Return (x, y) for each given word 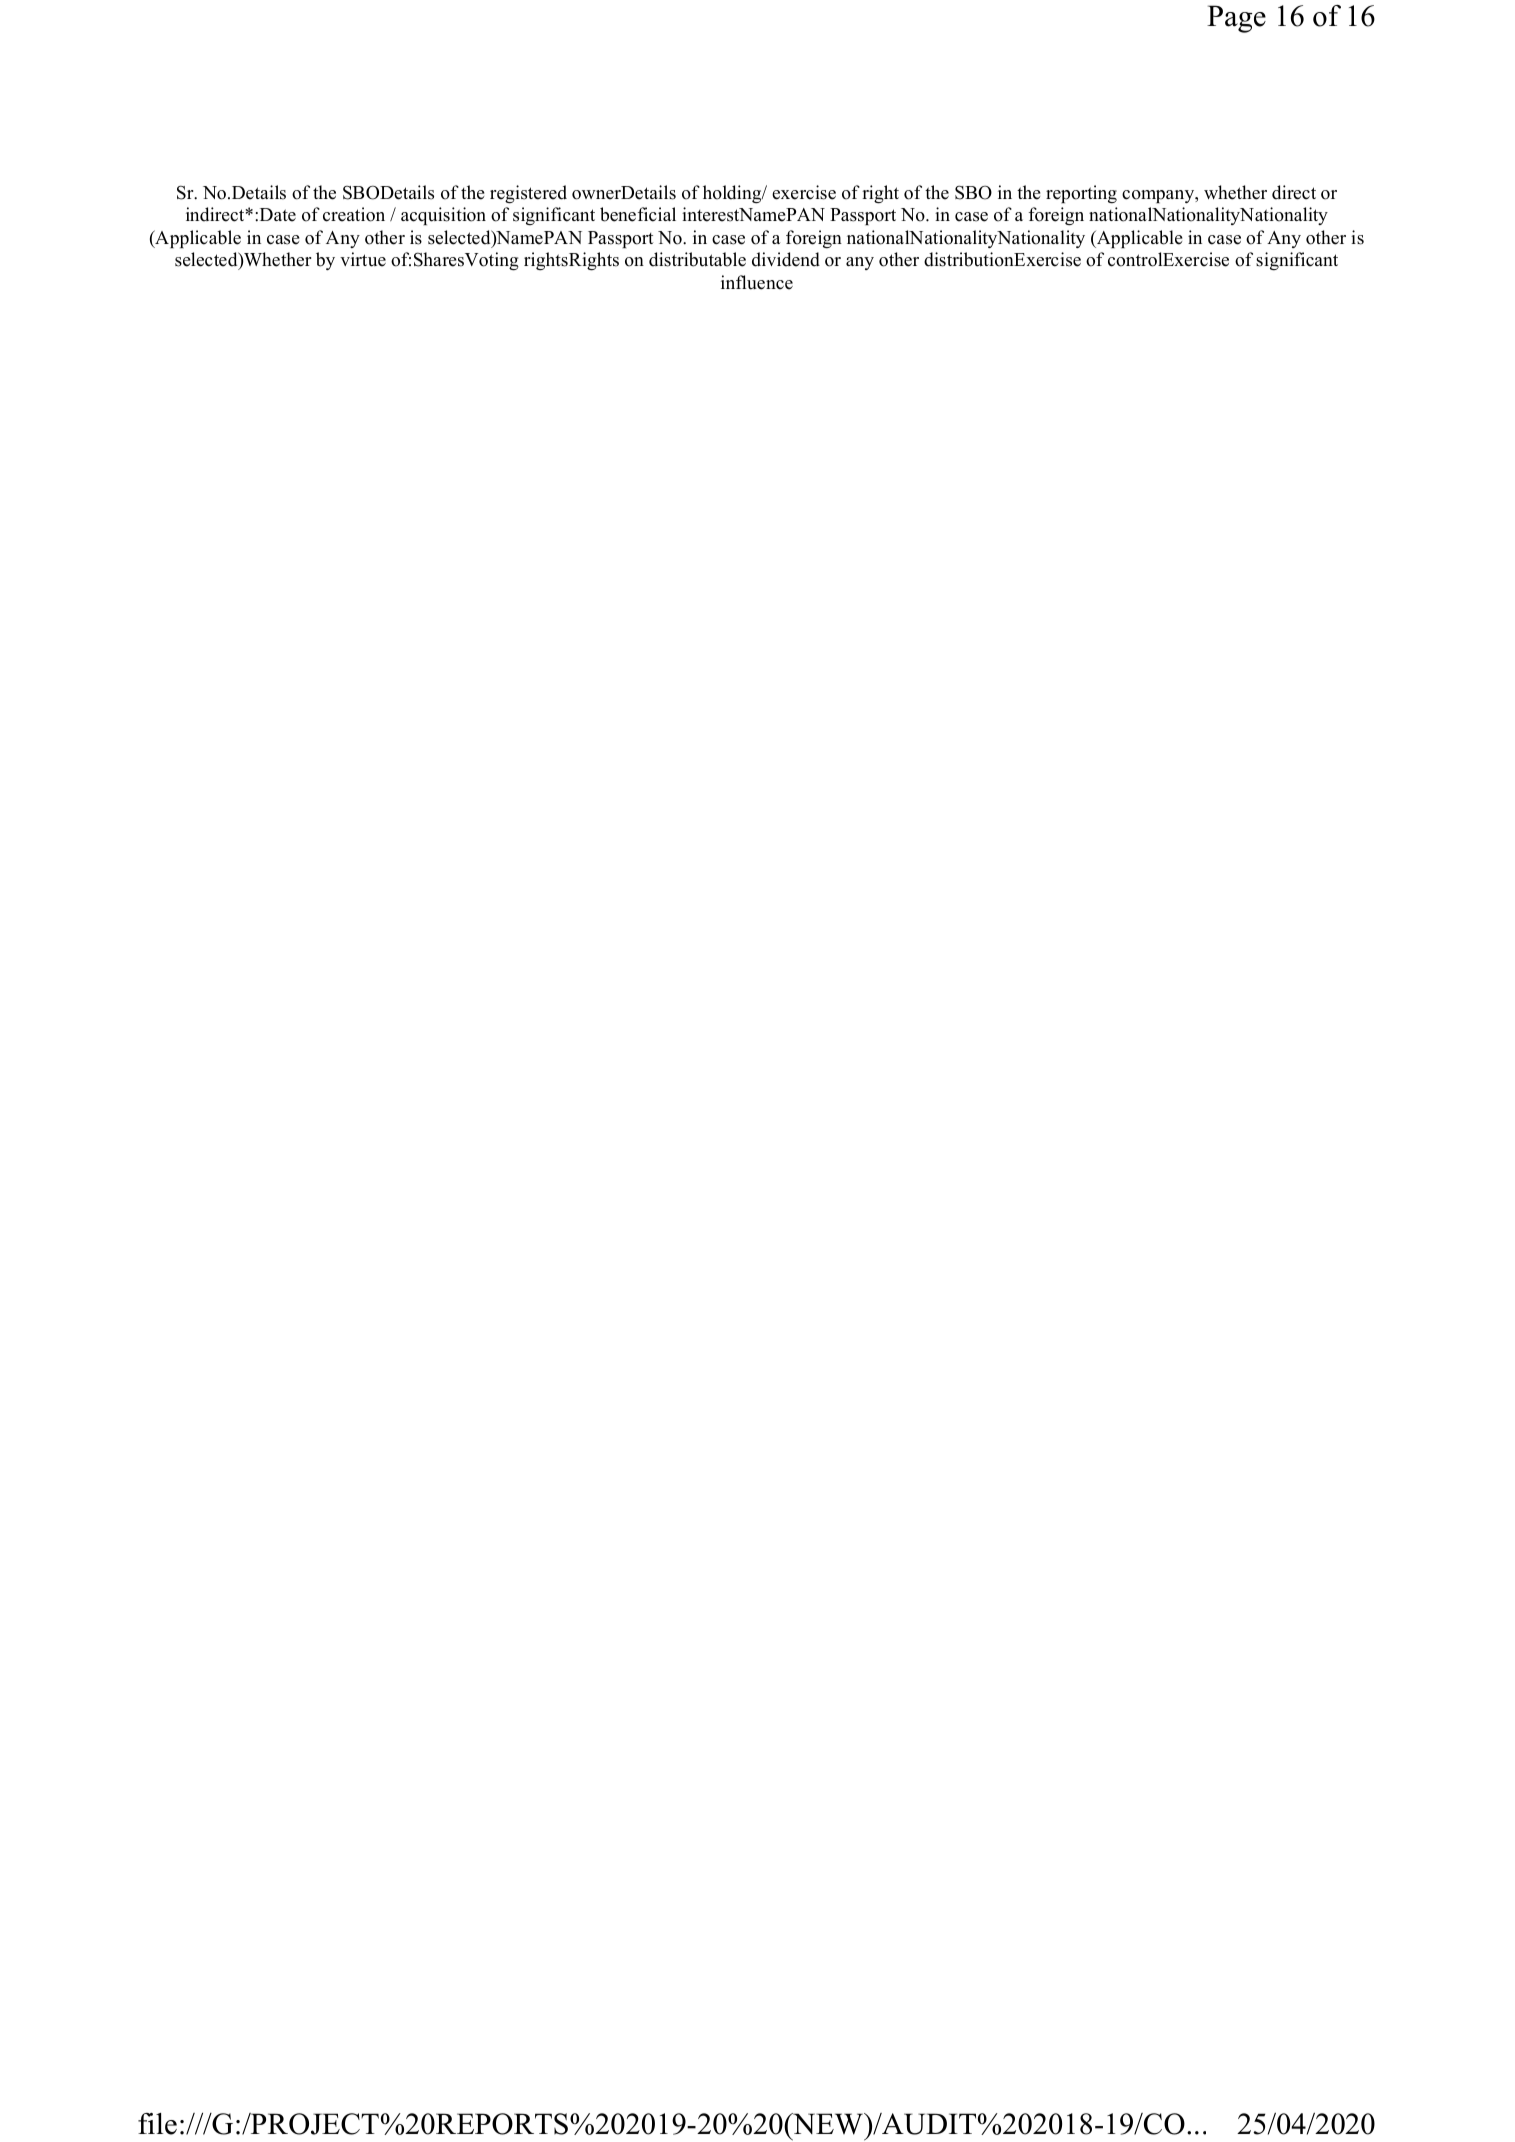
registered (528, 194)
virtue (363, 259)
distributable (697, 259)
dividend (786, 259)
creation (354, 214)
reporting (1081, 194)
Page (1236, 19)
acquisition (443, 216)
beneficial (638, 214)
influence (757, 282)
